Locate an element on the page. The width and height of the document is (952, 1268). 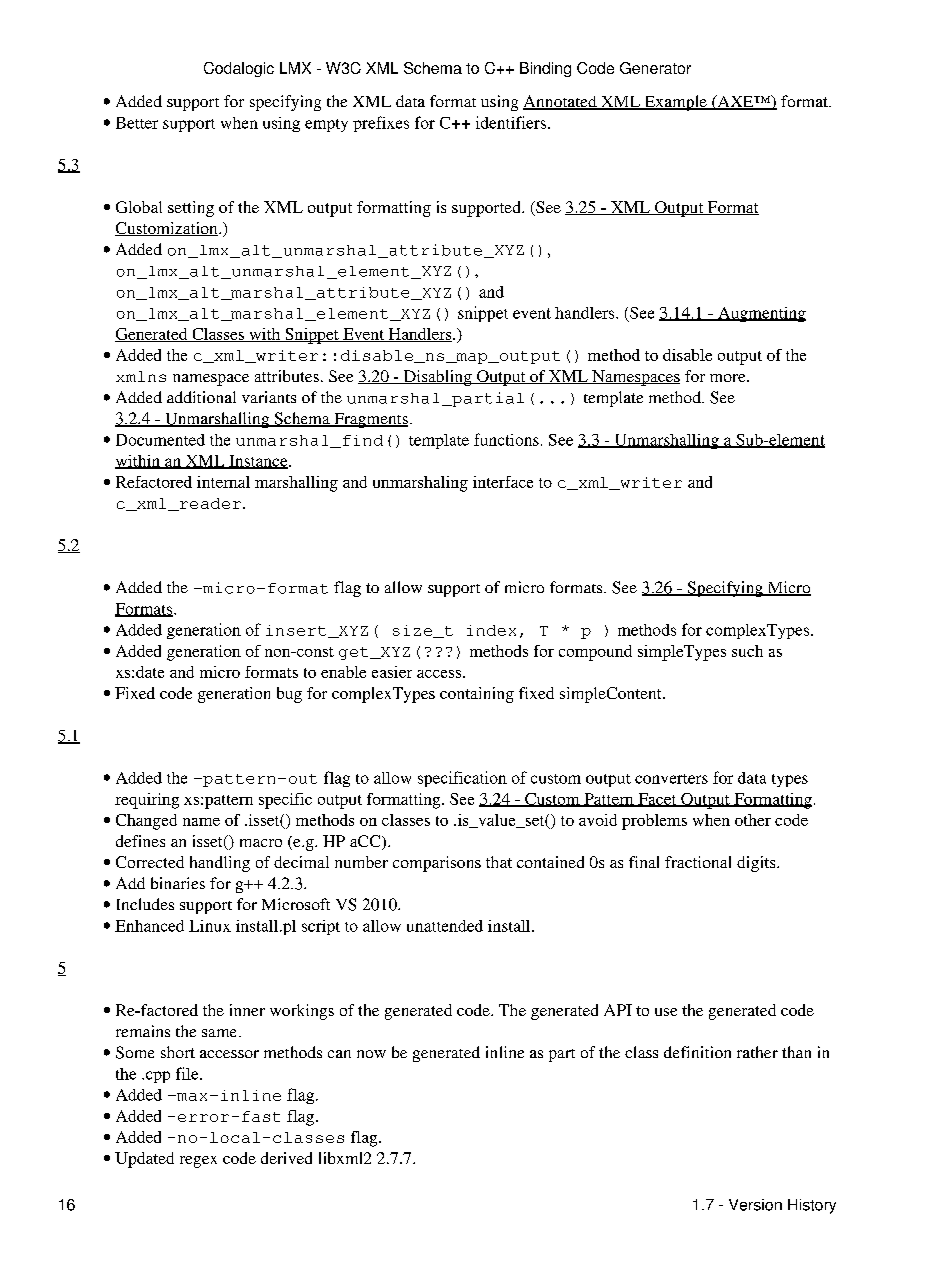
regex is located at coordinates (198, 1162).
